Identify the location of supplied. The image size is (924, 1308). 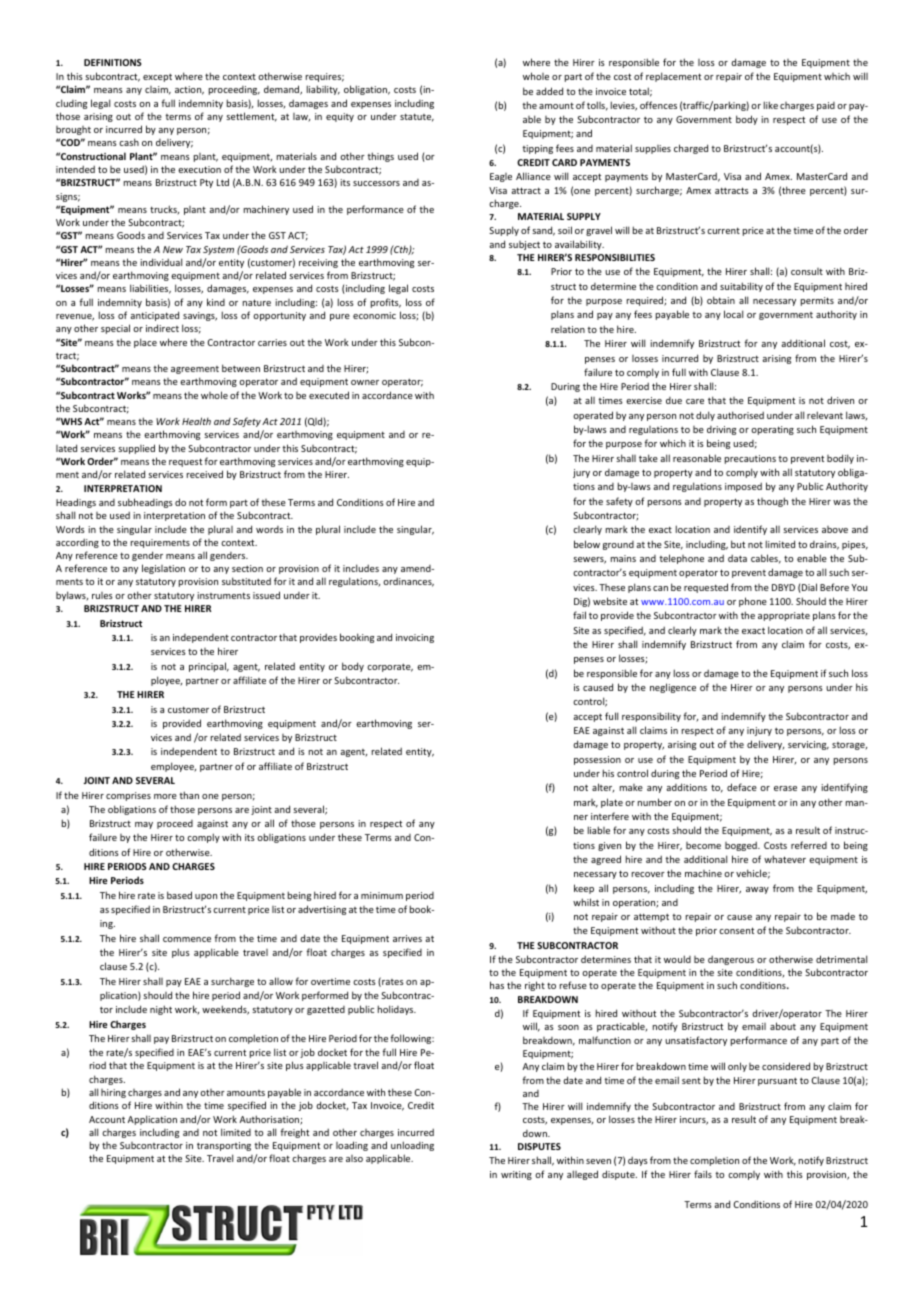
(136, 449).
